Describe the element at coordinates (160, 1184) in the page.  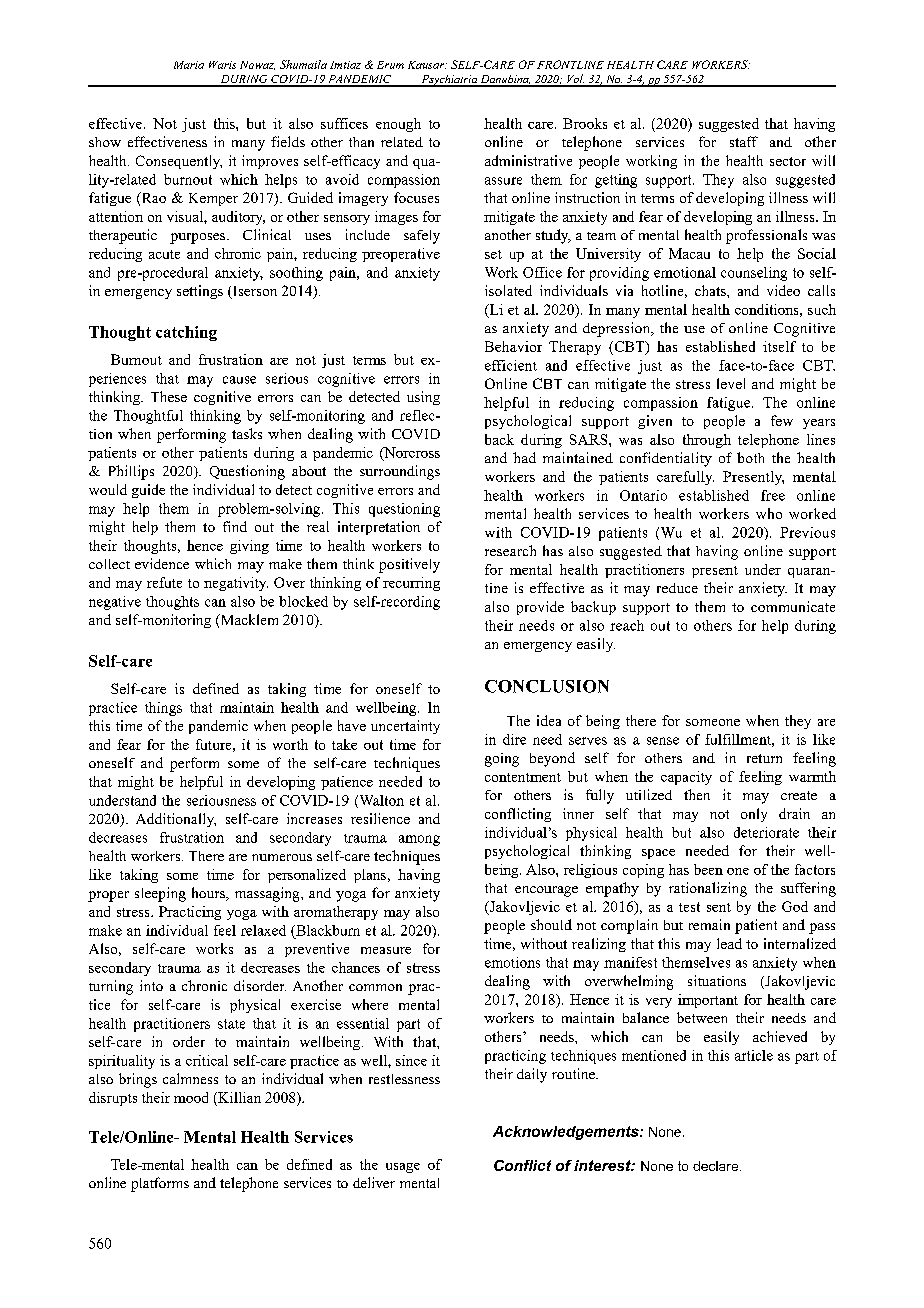
I see `platforms` at that location.
